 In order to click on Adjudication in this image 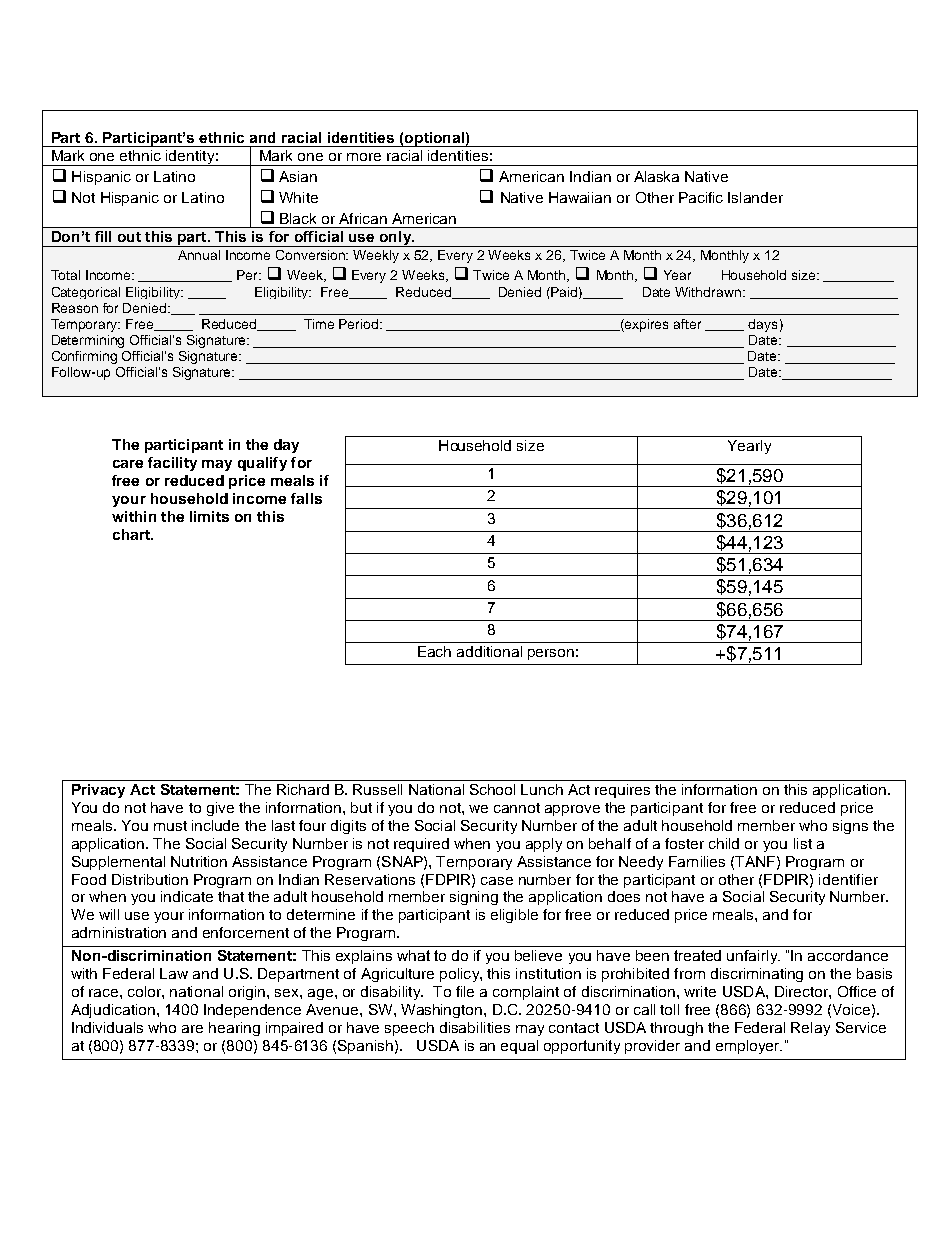, I will do `click(113, 1011)`.
